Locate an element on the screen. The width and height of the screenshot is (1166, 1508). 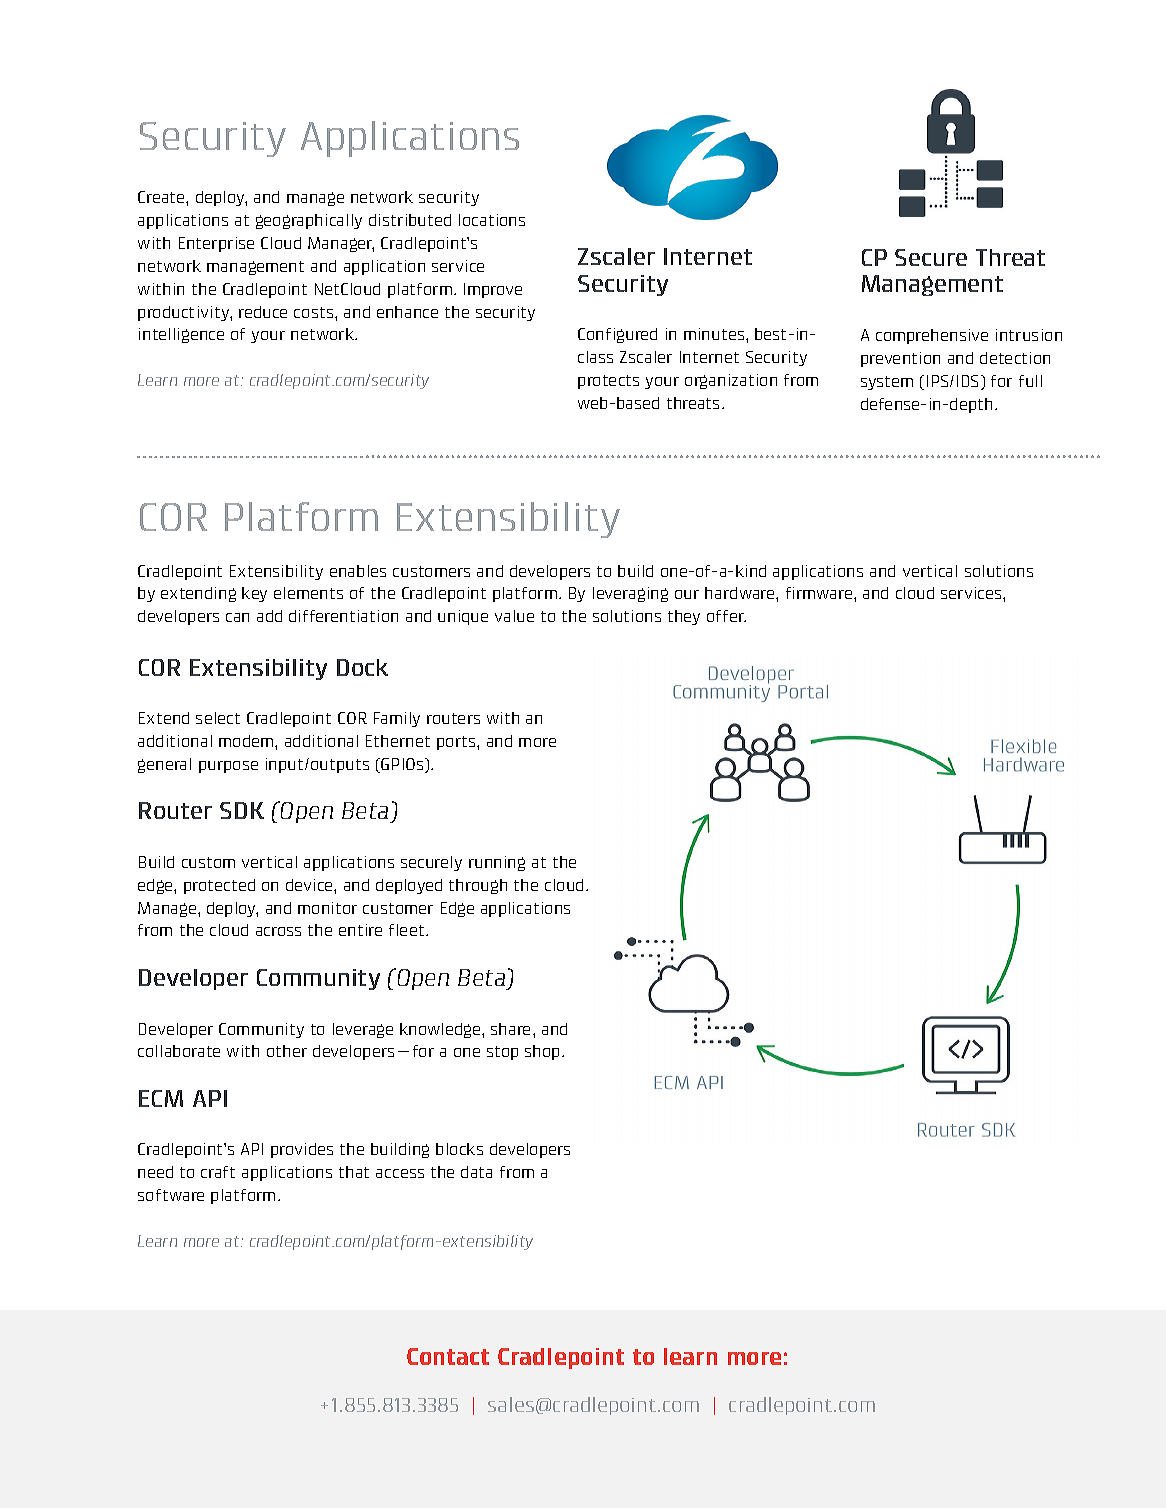
Contact is located at coordinates (448, 1356).
